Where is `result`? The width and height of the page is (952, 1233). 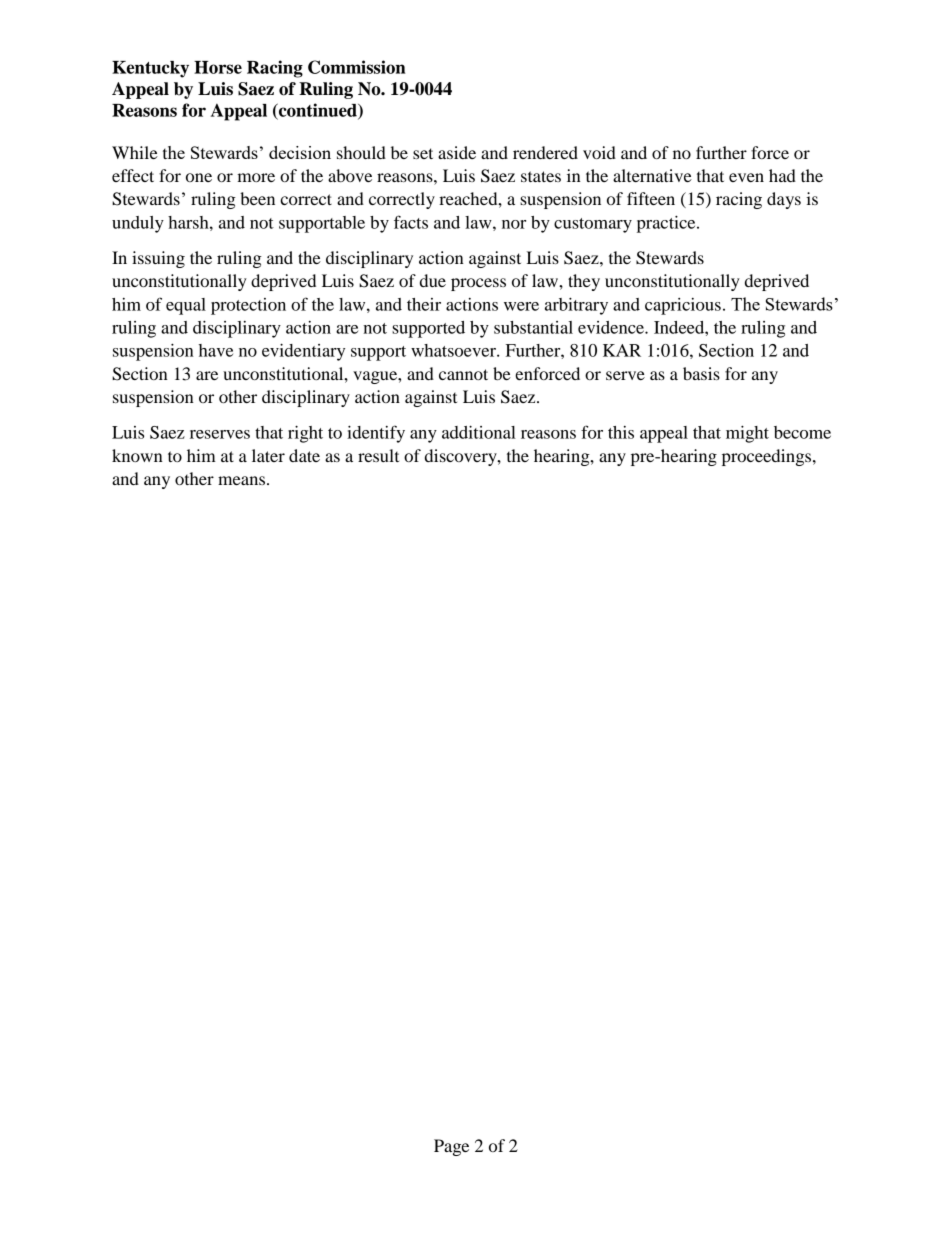 result is located at coordinates (378, 455).
